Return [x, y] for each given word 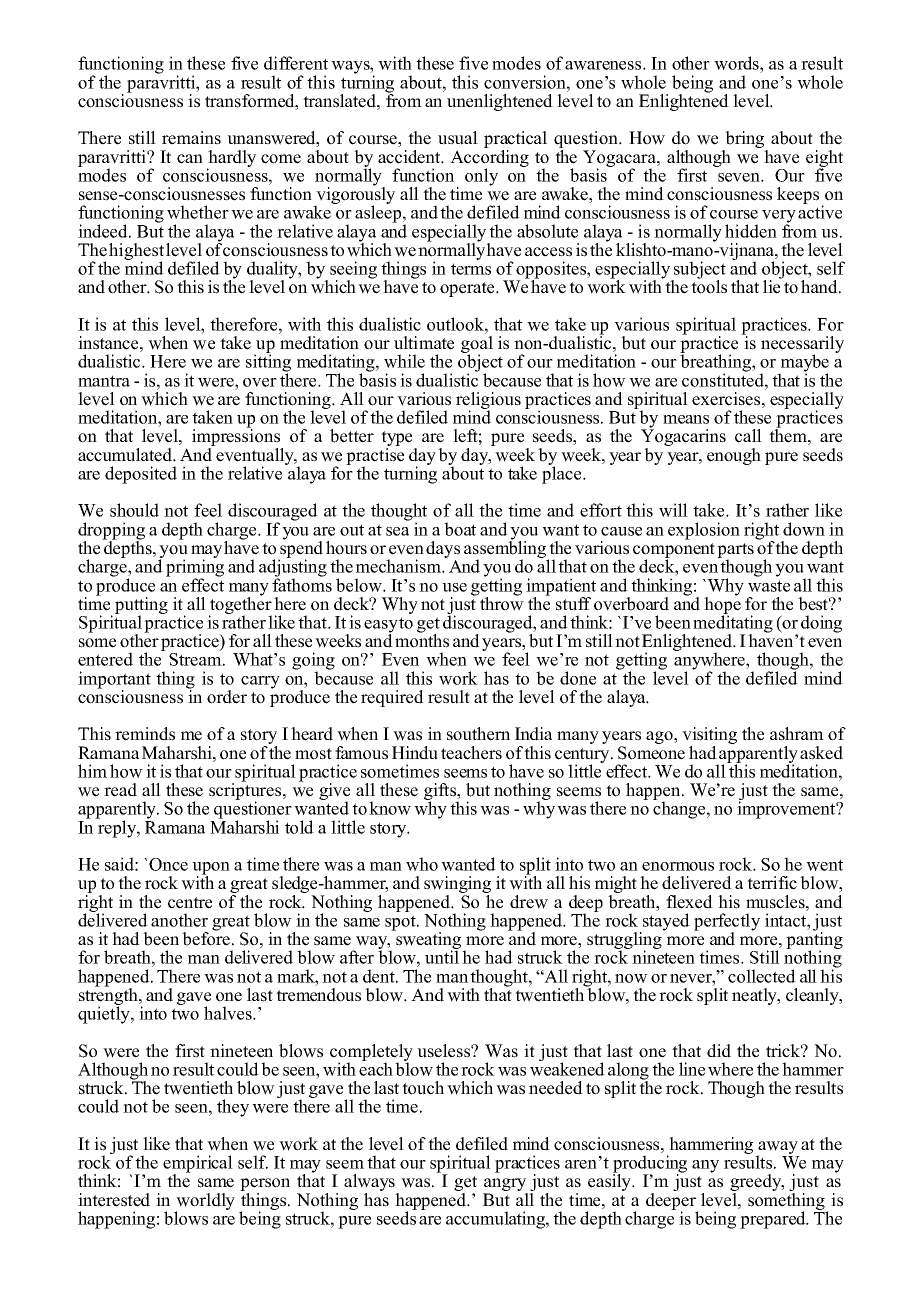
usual [458, 138]
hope [722, 605]
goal [477, 346]
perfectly [727, 923]
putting [141, 606]
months [422, 640]
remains [191, 138]
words [737, 63]
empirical [198, 1165]
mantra [104, 381]
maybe [804, 364]
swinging [457, 886]
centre [190, 903]
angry [505, 1186]
